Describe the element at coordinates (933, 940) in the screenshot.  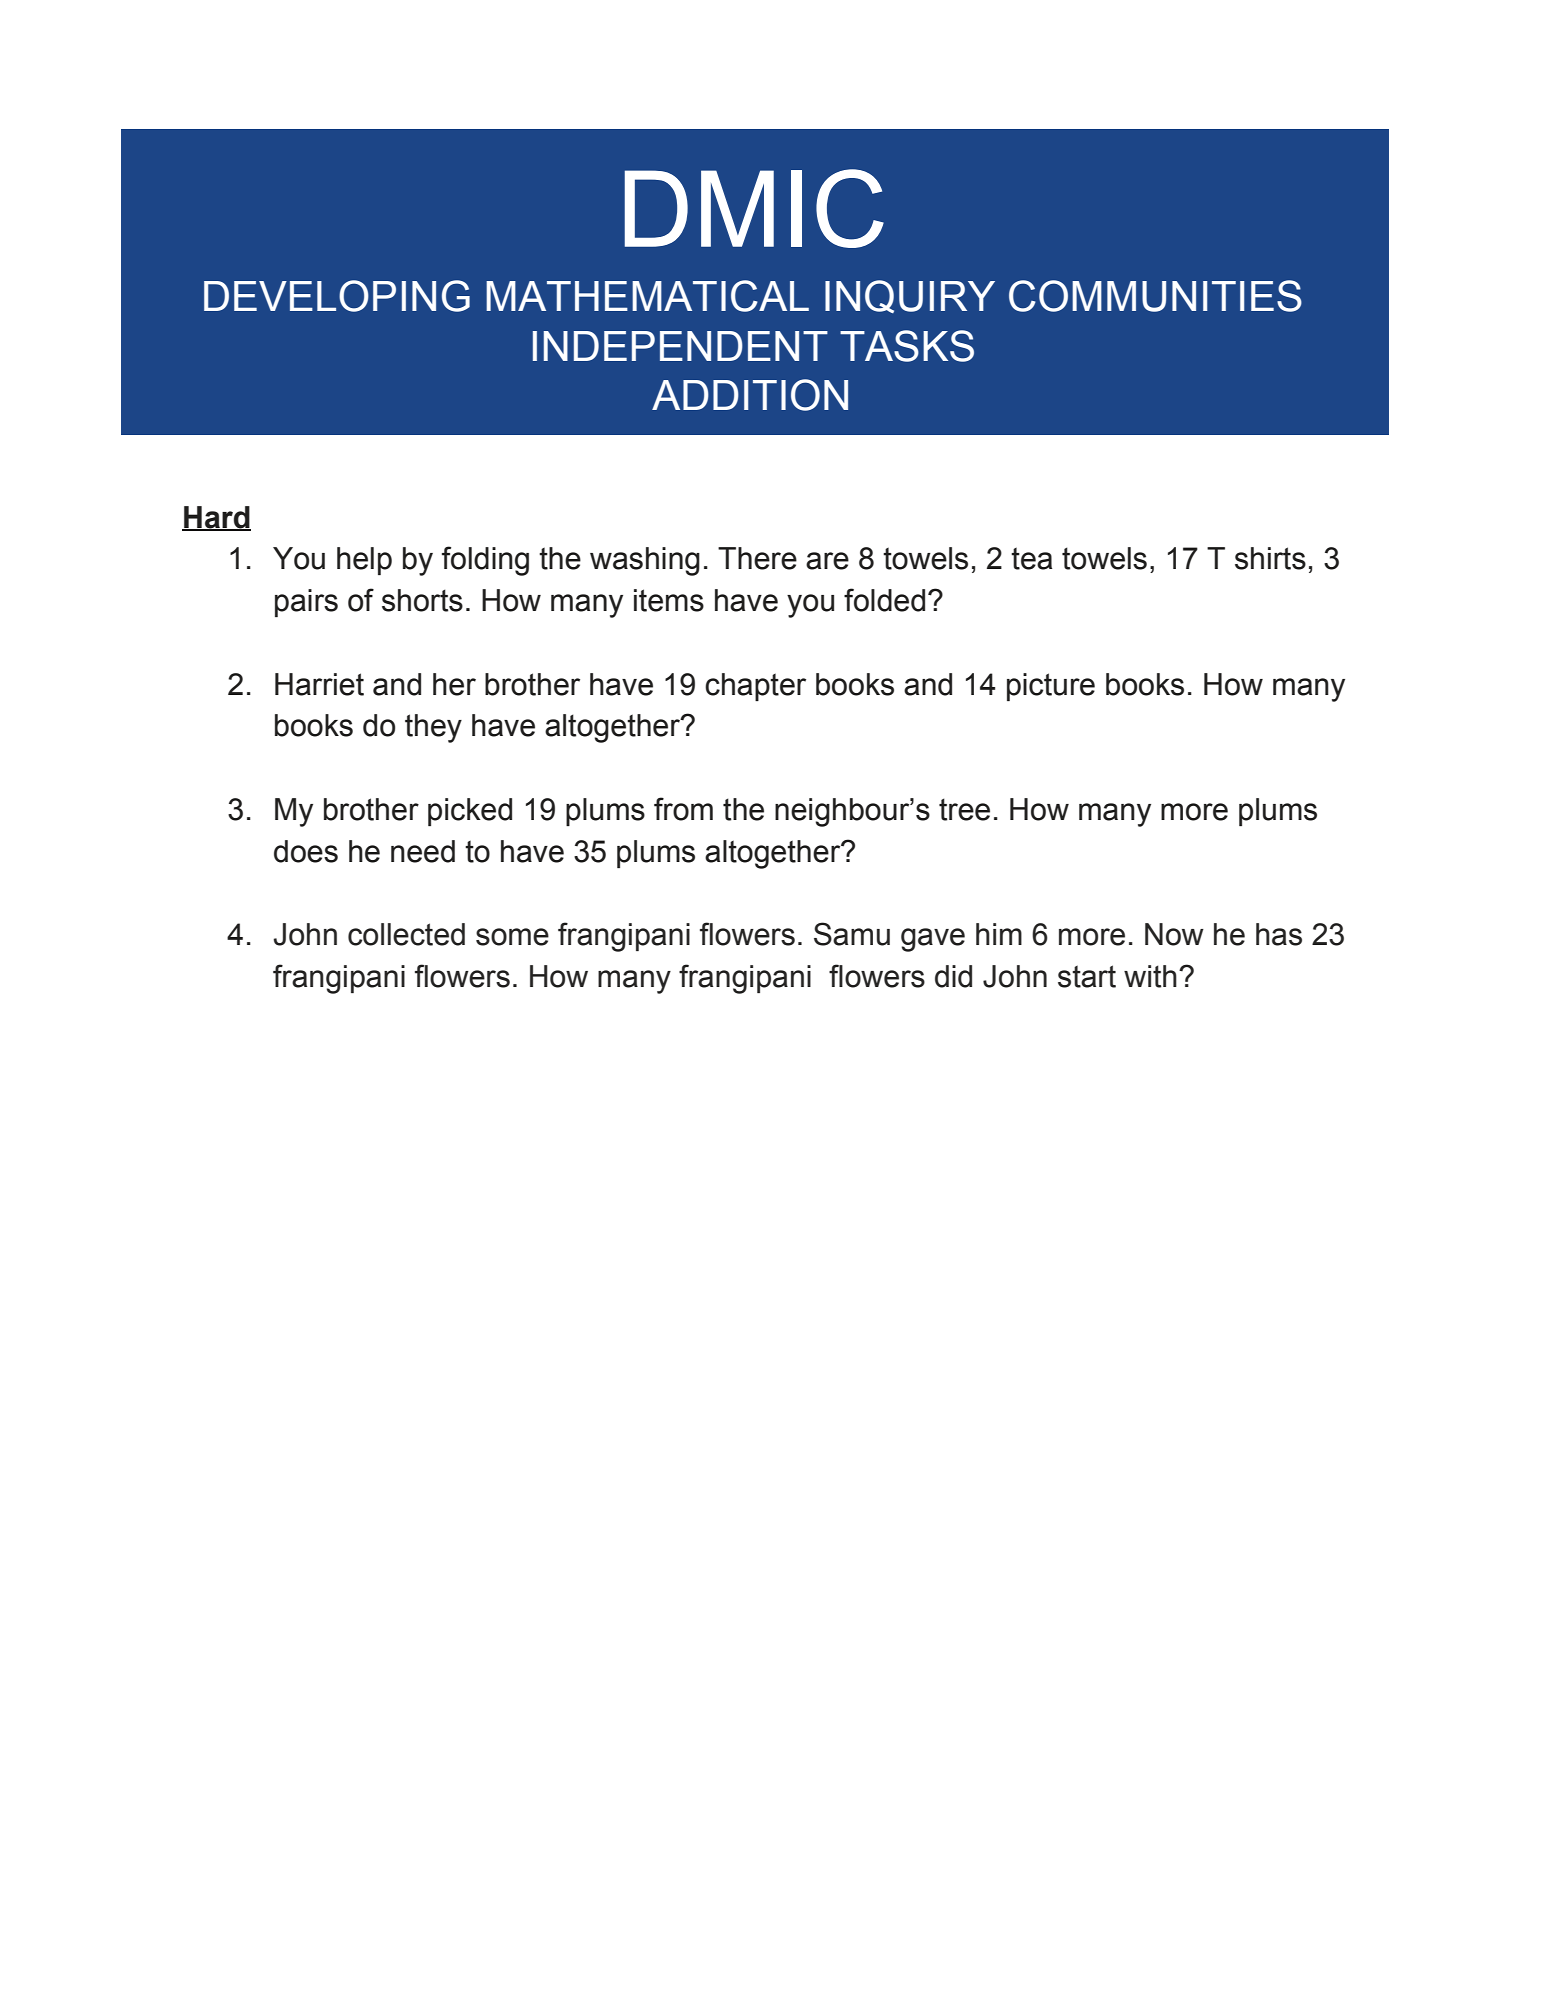
I see `gave` at that location.
